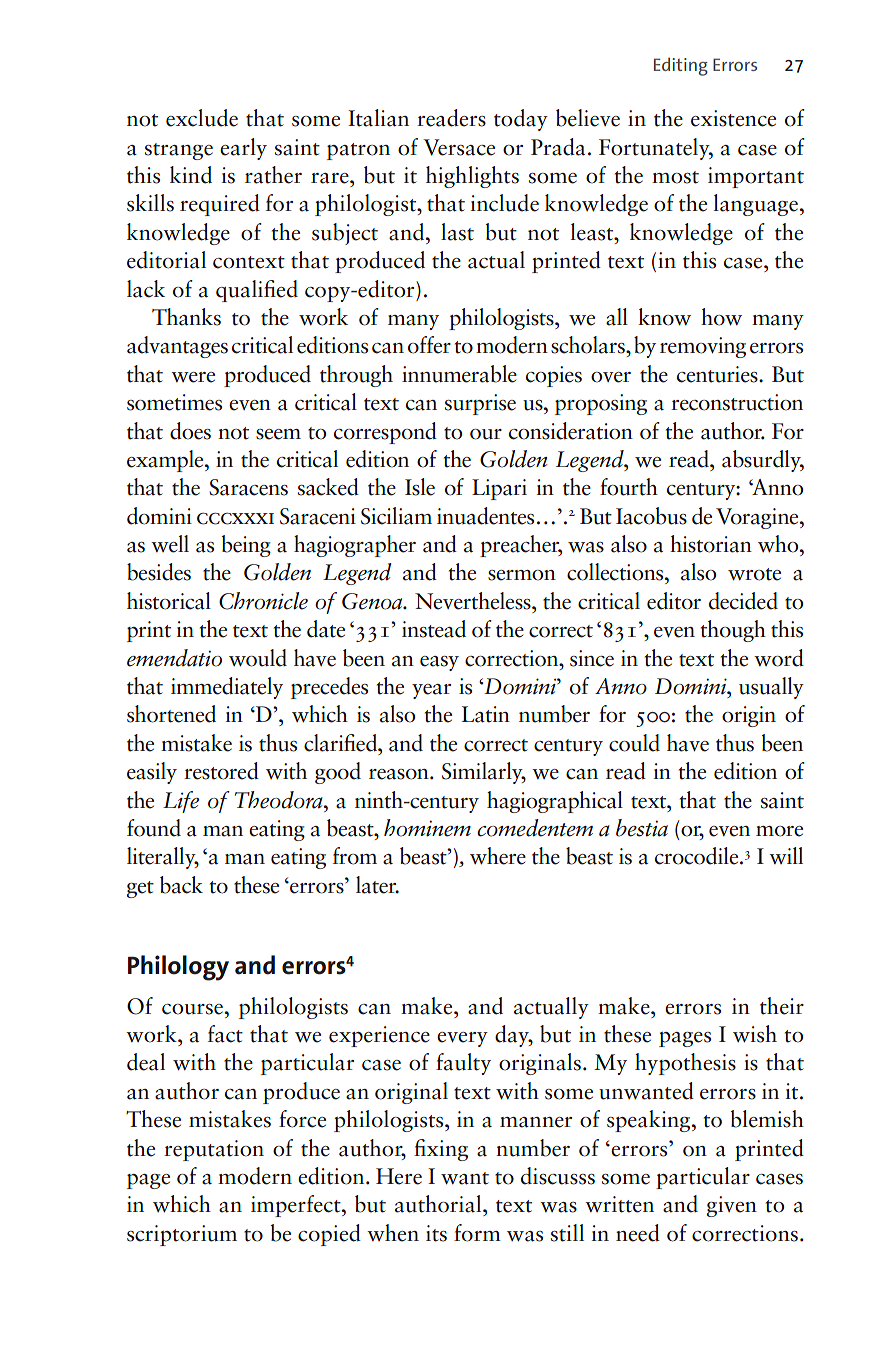 The height and width of the document is (1345, 896). Describe the element at coordinates (214, 1150) in the document. I see `reputation` at that location.
